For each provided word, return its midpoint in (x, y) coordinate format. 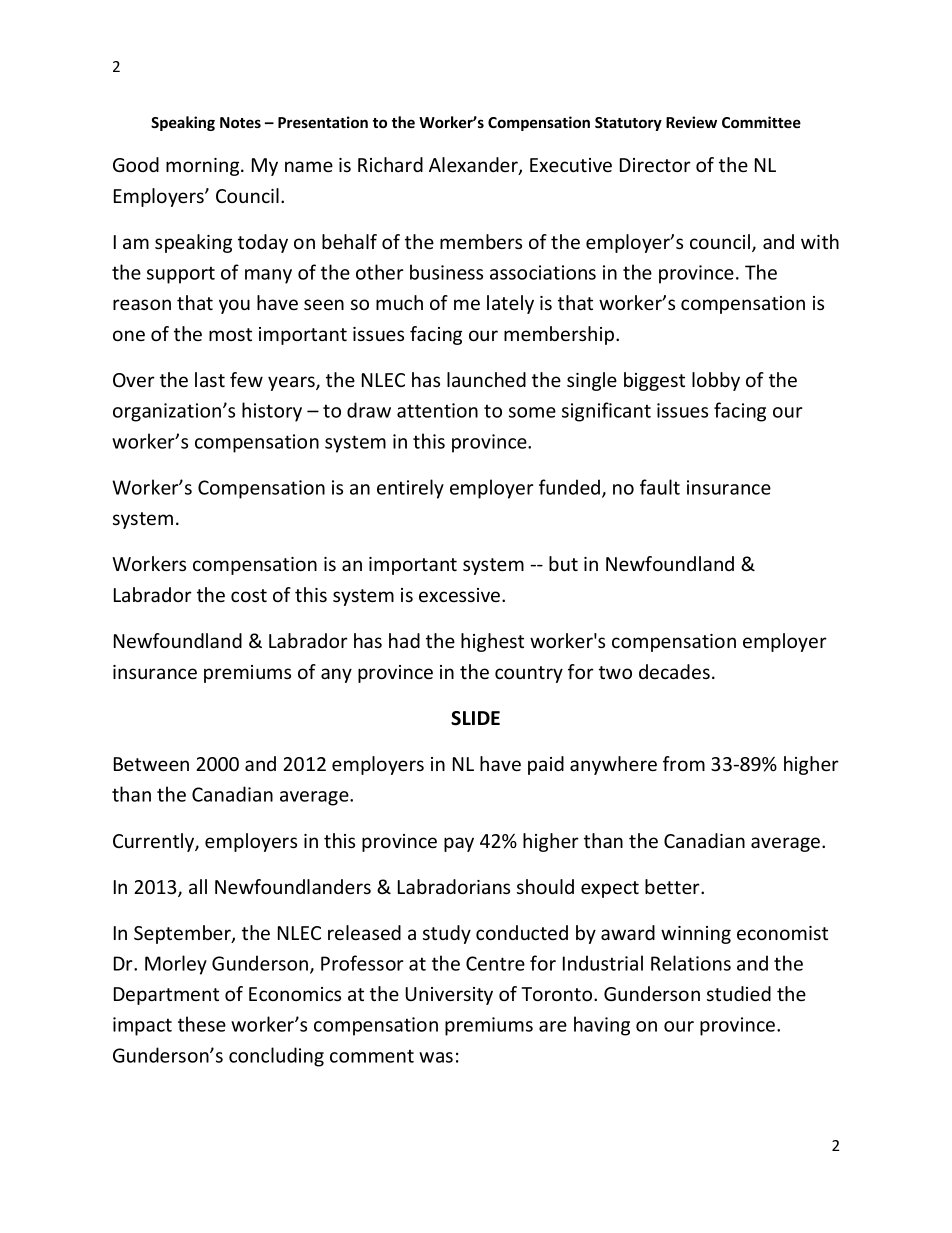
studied (739, 993)
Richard (390, 164)
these (202, 1024)
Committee (761, 122)
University (449, 996)
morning (204, 167)
